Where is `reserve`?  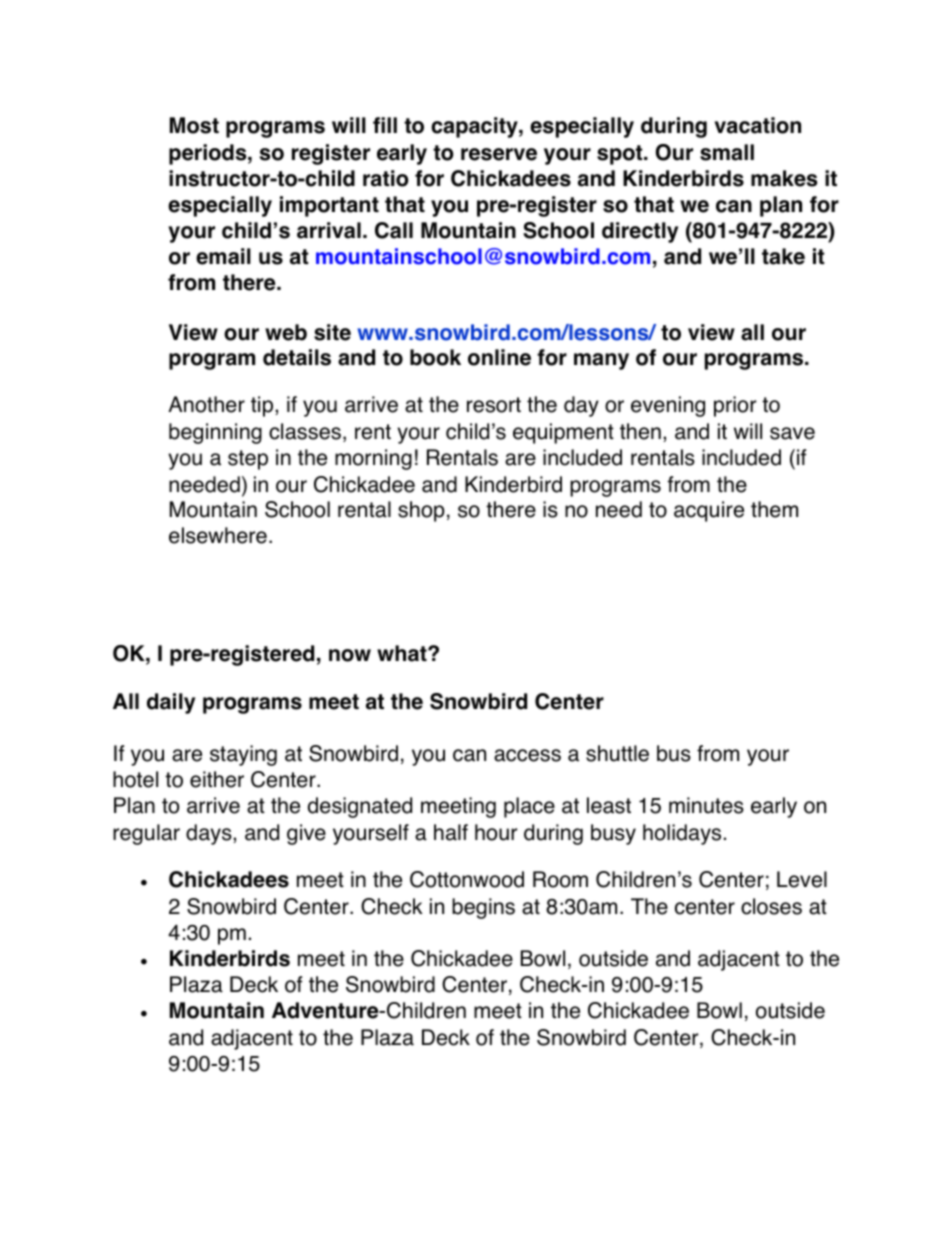 reserve is located at coordinates (499, 154).
